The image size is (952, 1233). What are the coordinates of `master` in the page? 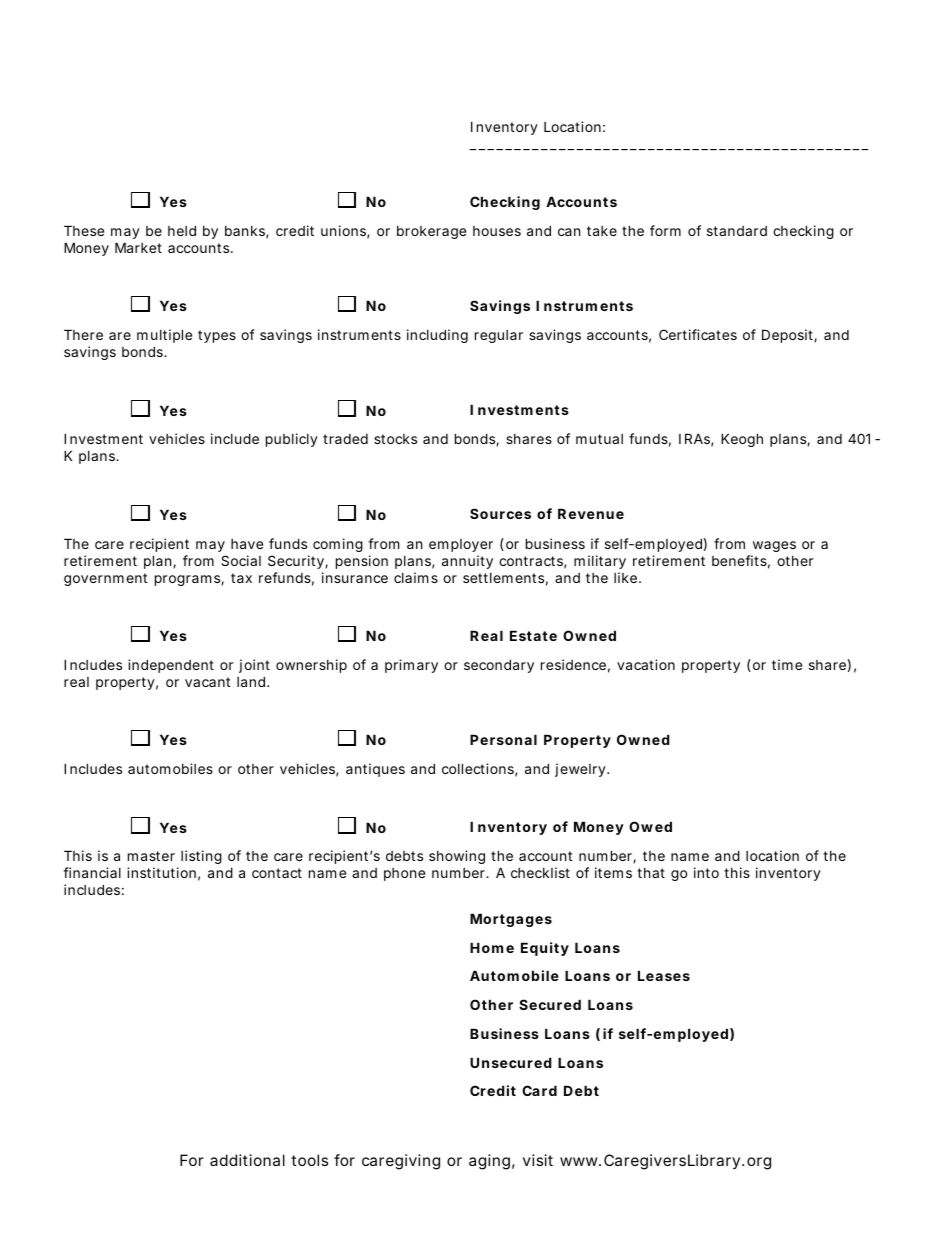 It's located at (151, 856).
